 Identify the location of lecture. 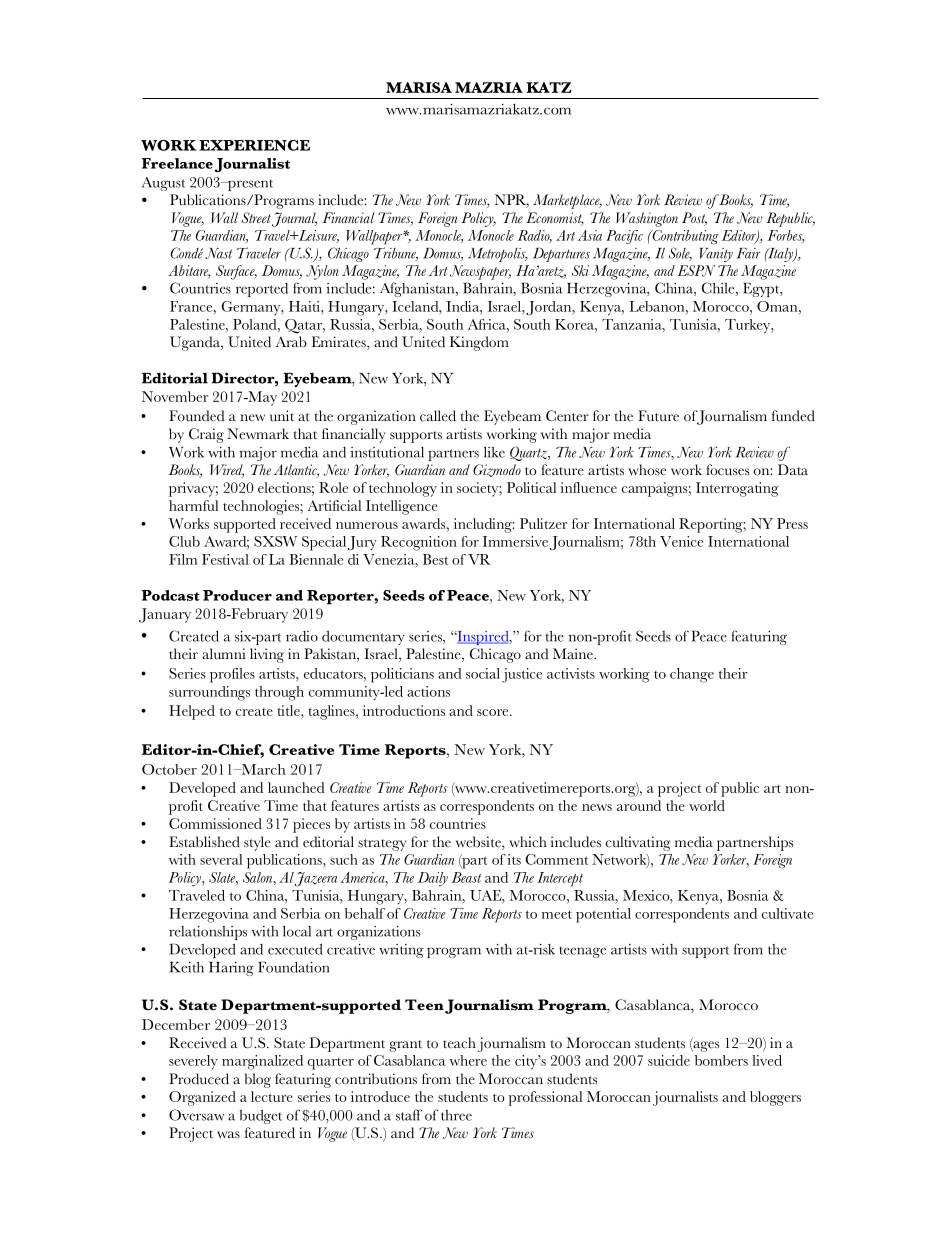
(272, 1096).
